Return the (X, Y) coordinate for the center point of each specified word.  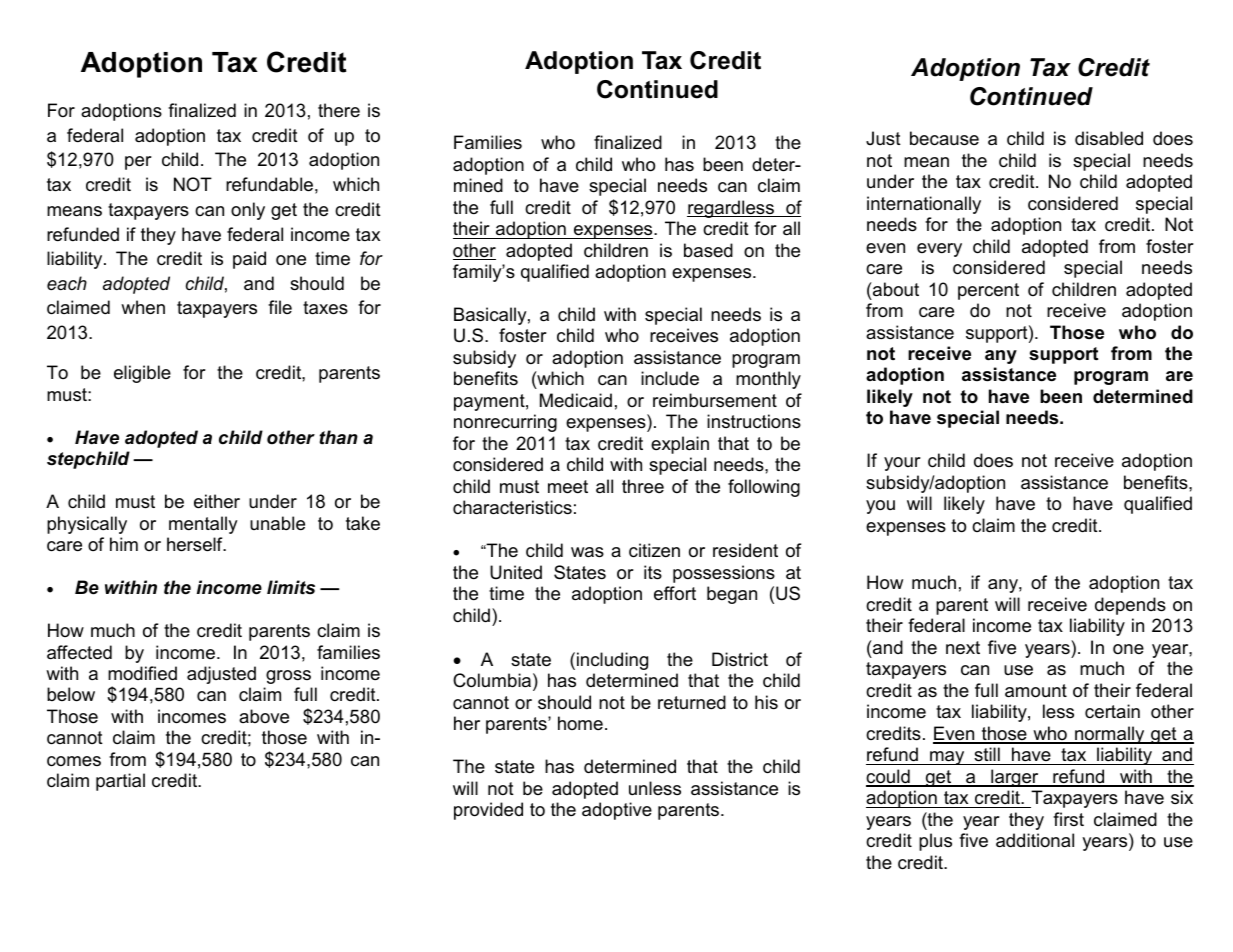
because (944, 138)
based (708, 250)
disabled (1109, 138)
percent (988, 291)
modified (142, 673)
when (143, 307)
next (963, 648)
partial (120, 782)
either (217, 501)
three (643, 486)
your (902, 464)
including (612, 661)
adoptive (617, 811)
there (339, 110)
